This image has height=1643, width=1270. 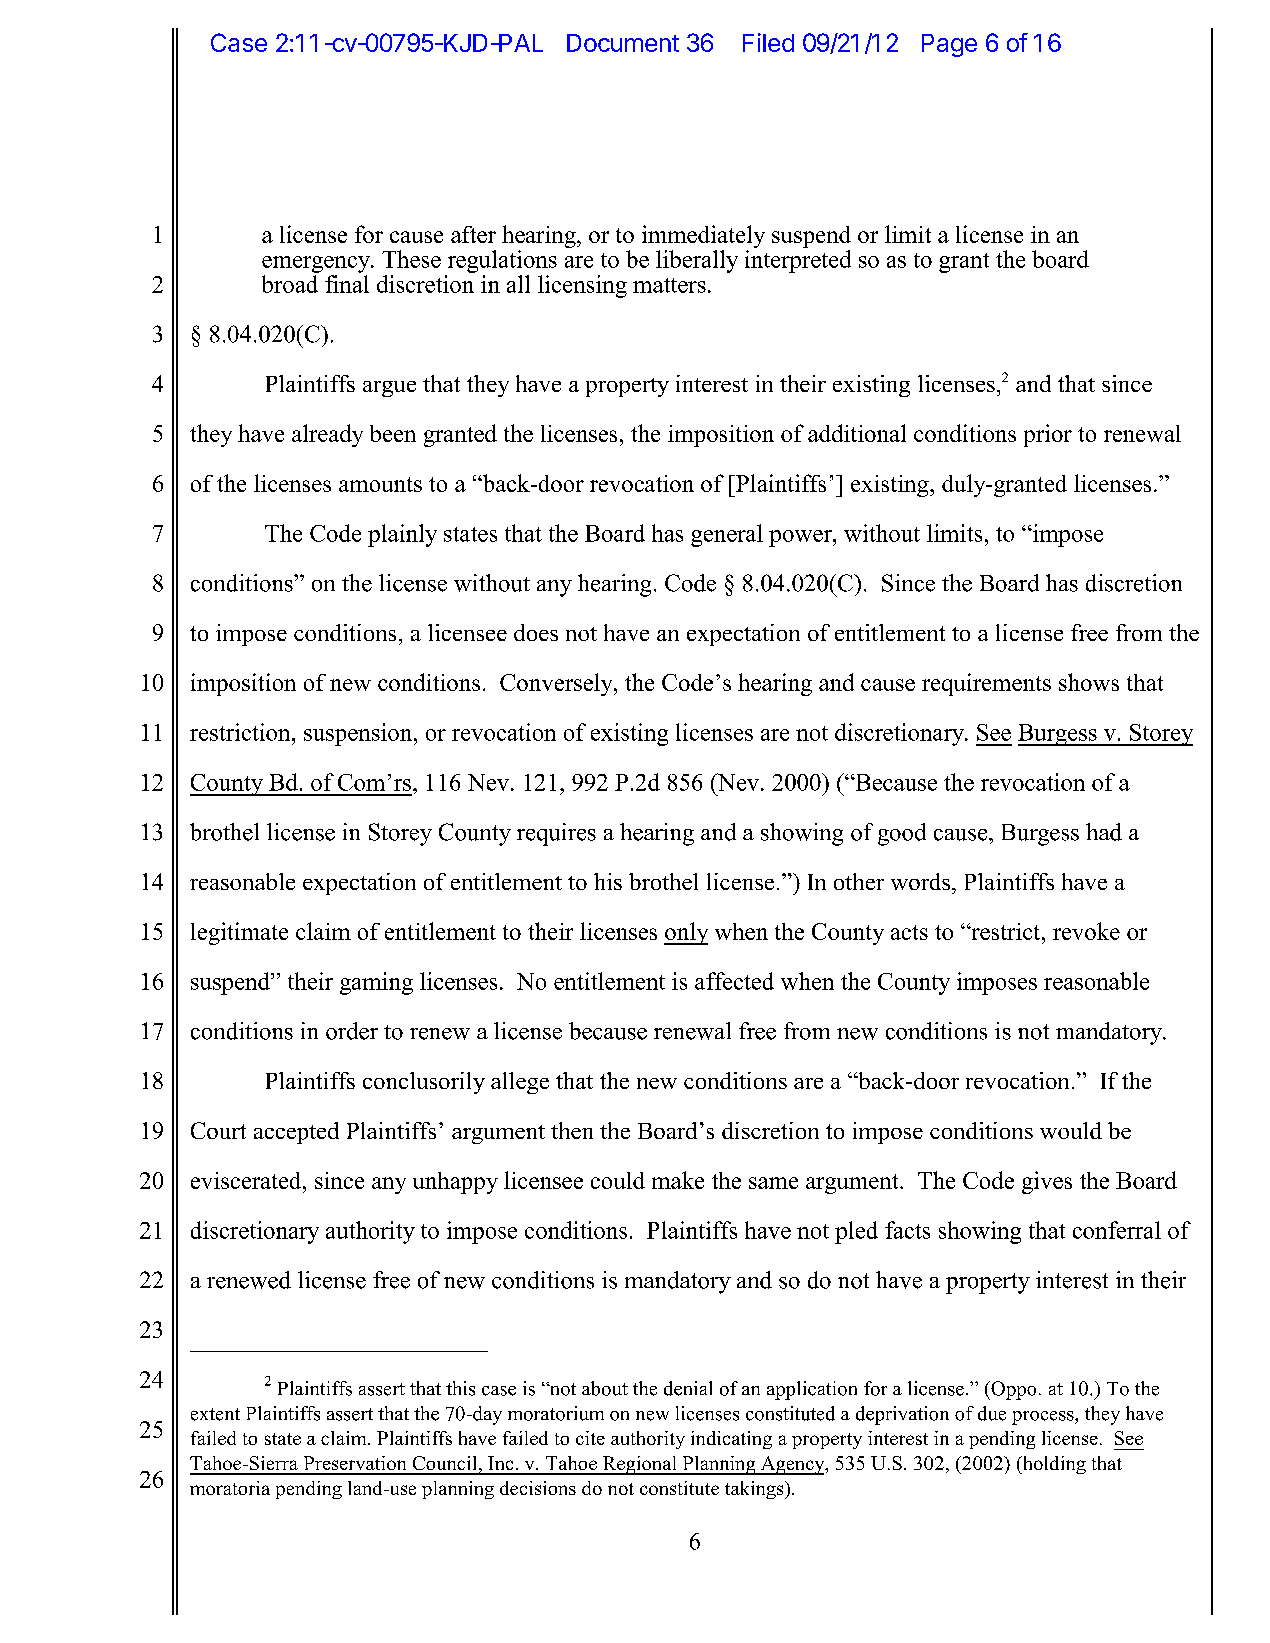 What do you see at coordinates (623, 43) in the image?
I see `Document` at bounding box center [623, 43].
